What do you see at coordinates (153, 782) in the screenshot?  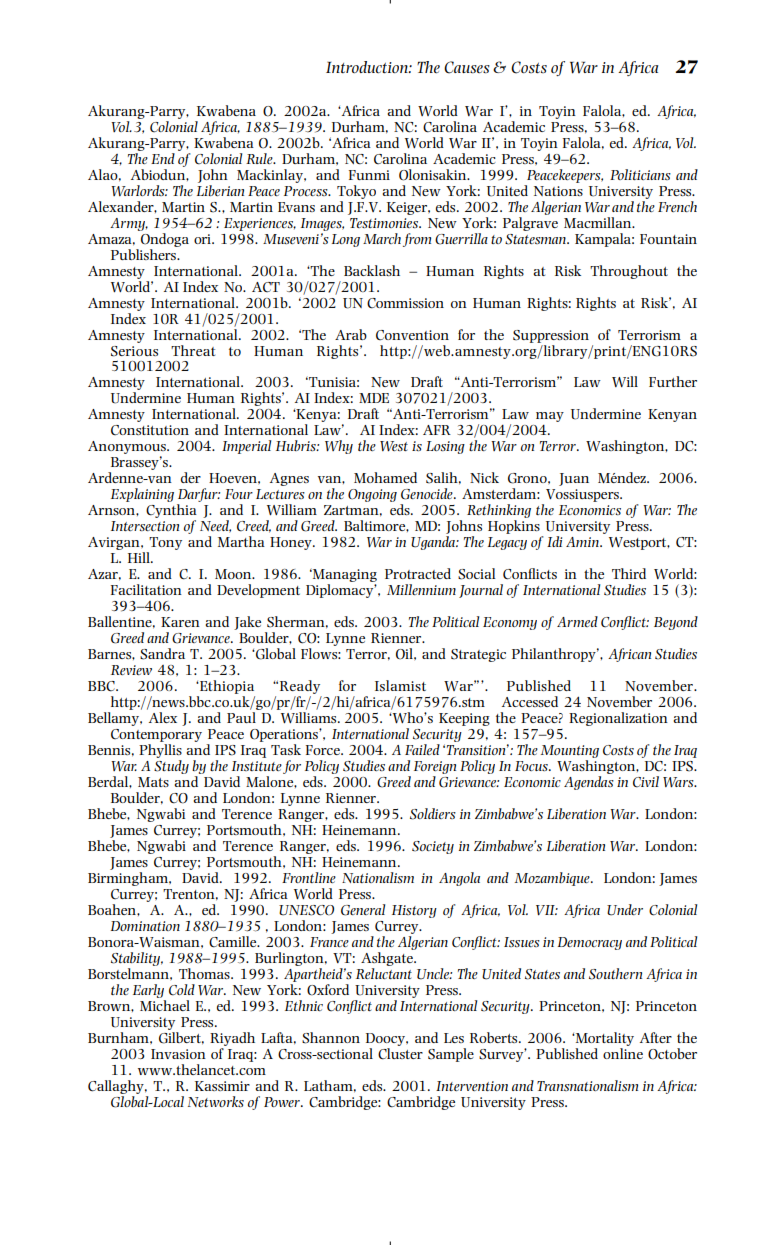 I see `Mats` at bounding box center [153, 782].
